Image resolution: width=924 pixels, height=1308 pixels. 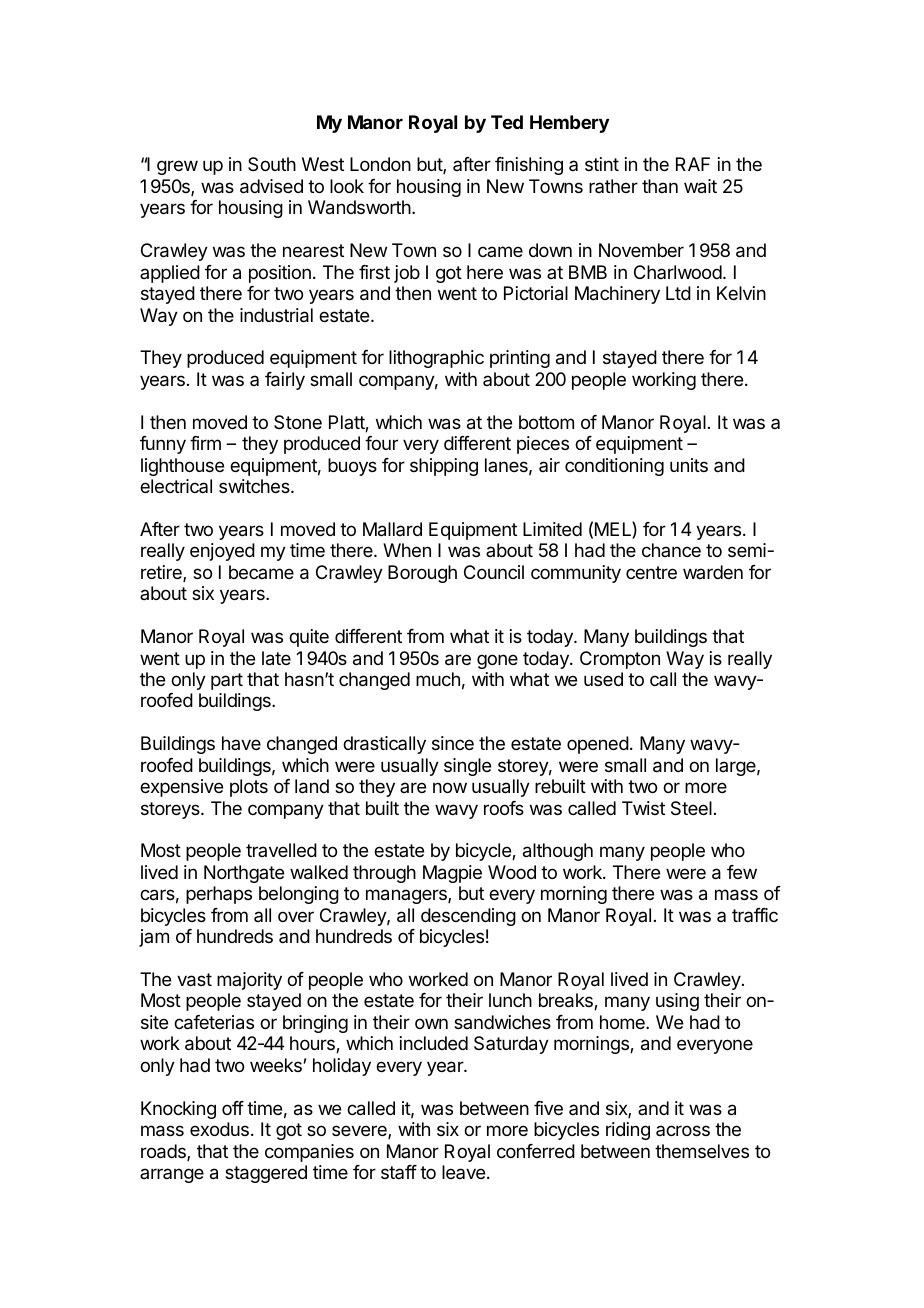 What do you see at coordinates (438, 679) in the image?
I see `much` at bounding box center [438, 679].
